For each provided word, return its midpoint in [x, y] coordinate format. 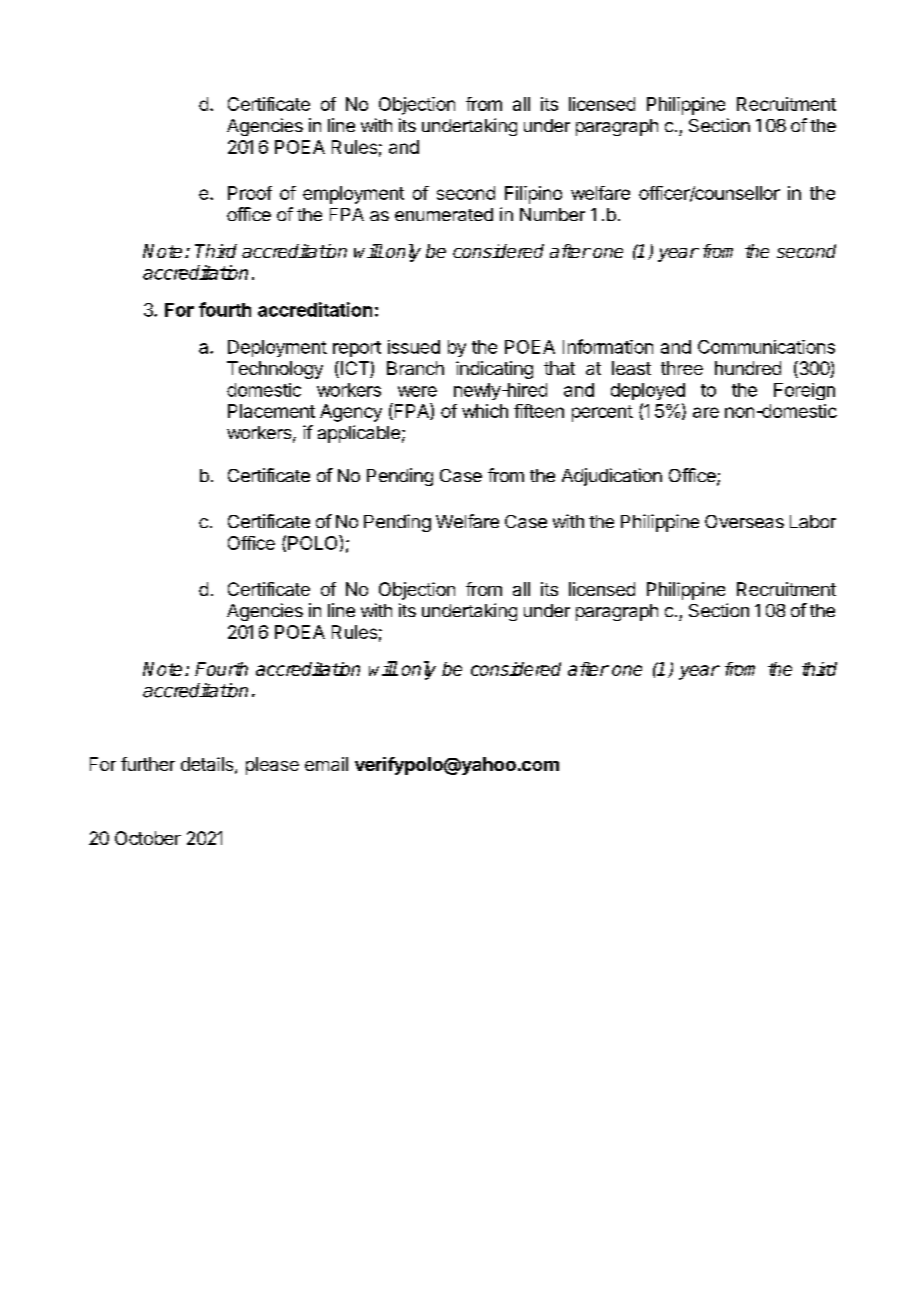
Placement [271, 411]
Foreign [804, 391]
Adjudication [612, 477]
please [272, 766]
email [326, 764]
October [148, 838]
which [485, 411]
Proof [250, 193]
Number [552, 214]
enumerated [444, 214]
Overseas [744, 521]
